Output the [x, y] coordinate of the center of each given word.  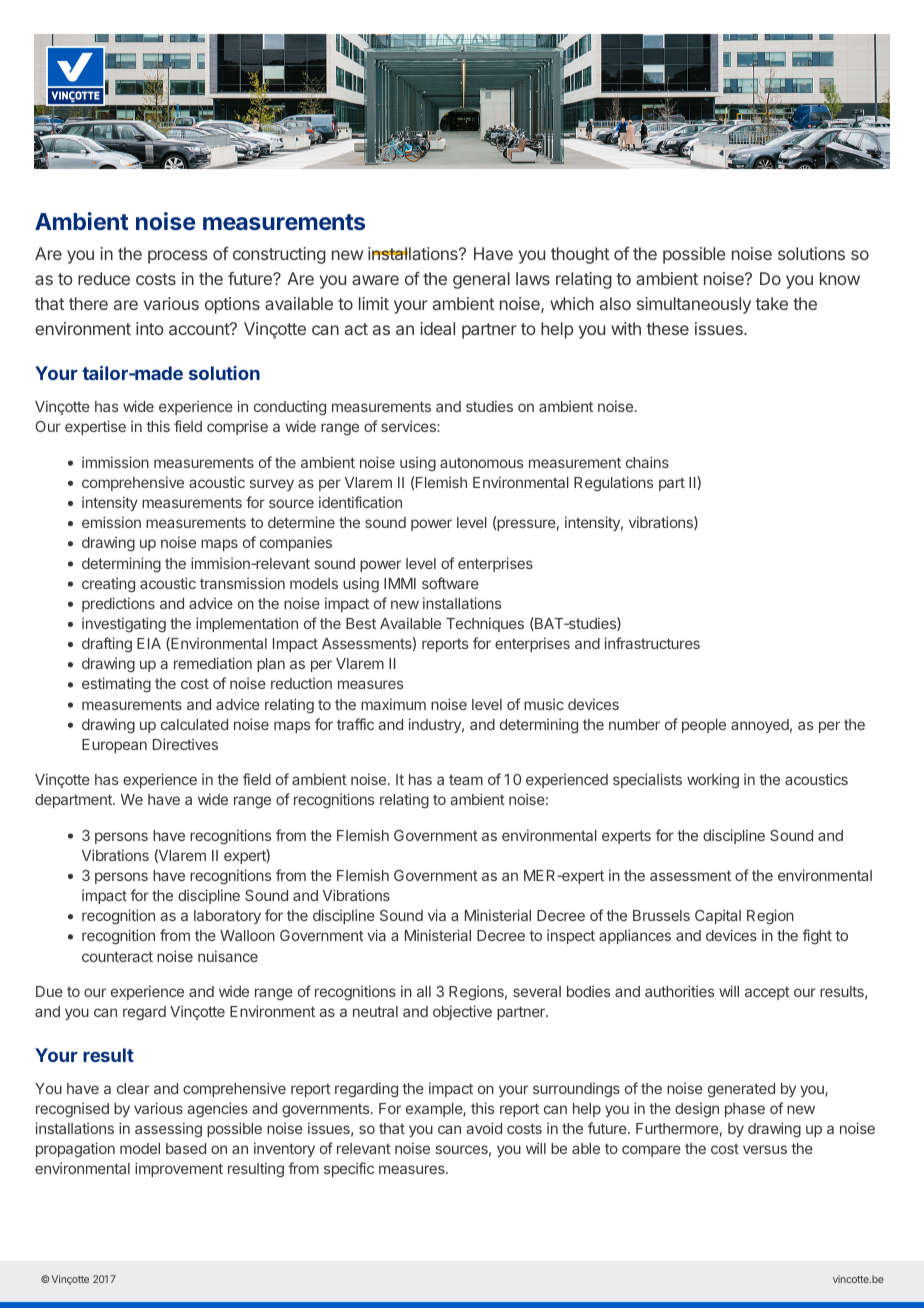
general [481, 280]
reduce [104, 278]
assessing [168, 1130]
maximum [393, 704]
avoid [484, 1128]
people [704, 726]
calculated [194, 724]
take [771, 303]
